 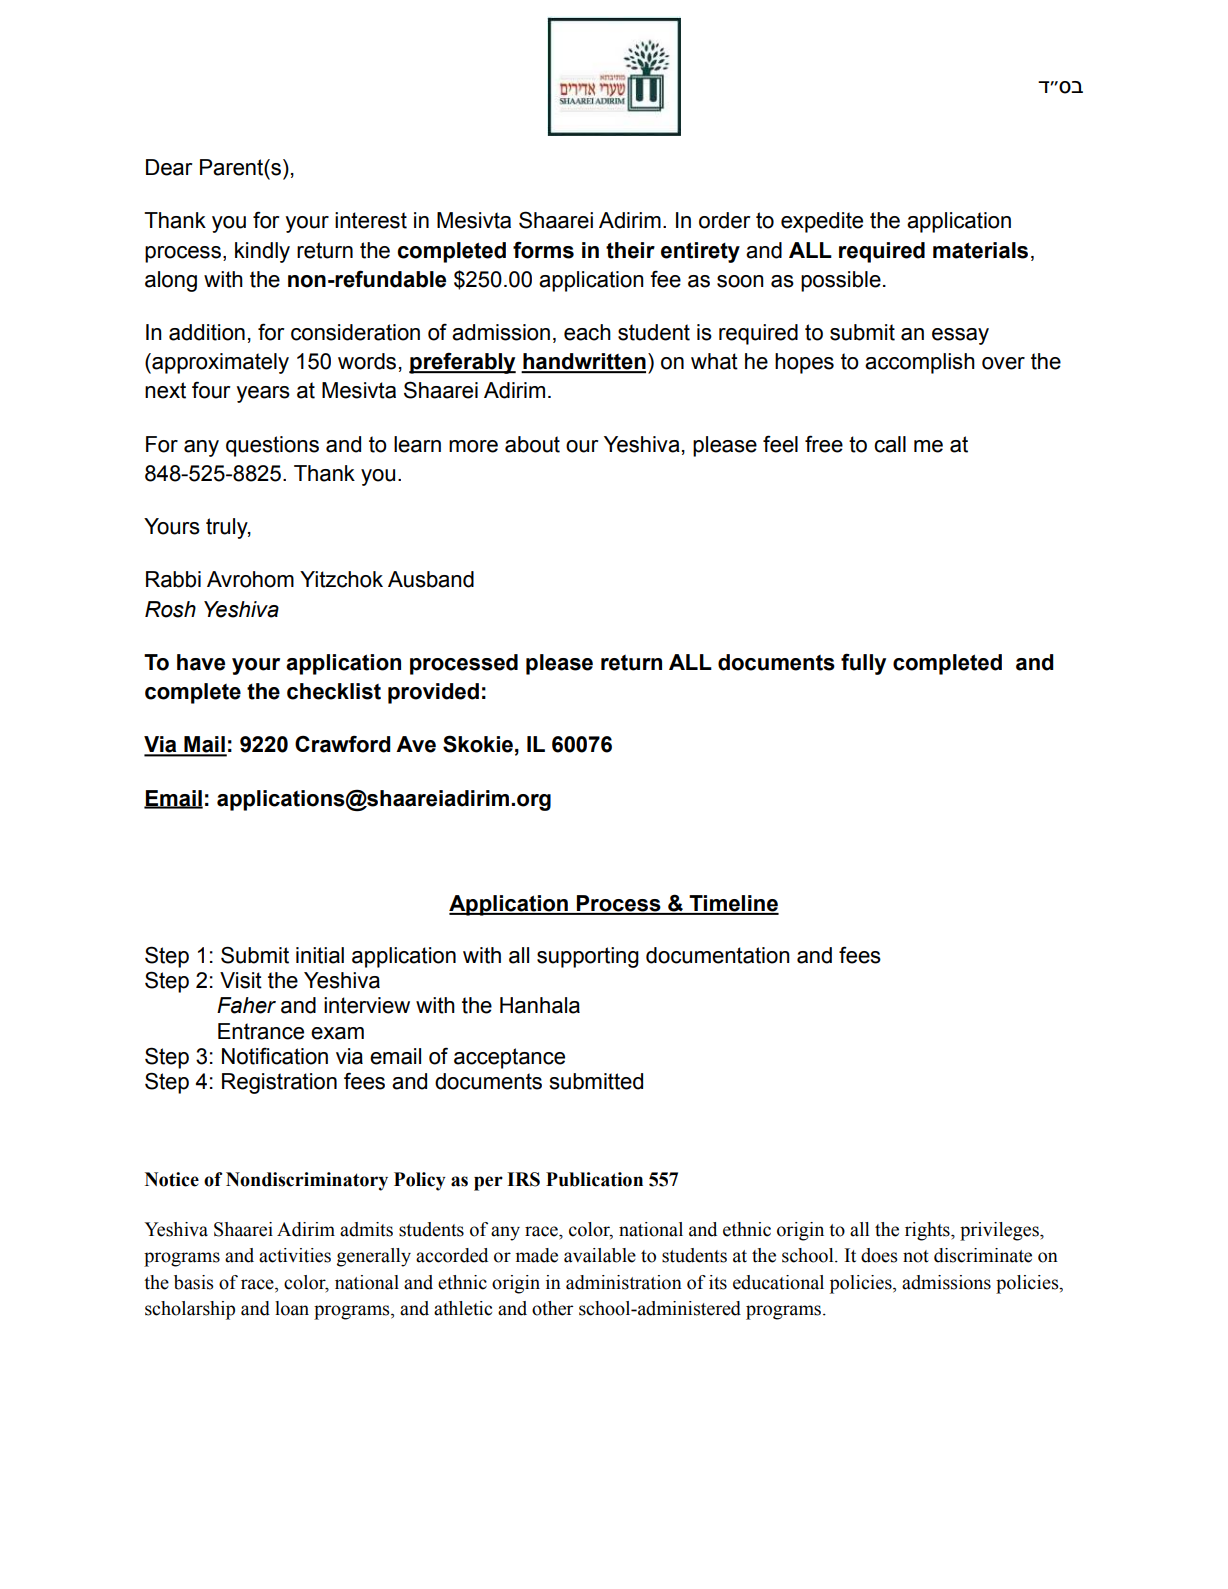 I want to click on years, so click(x=263, y=394).
